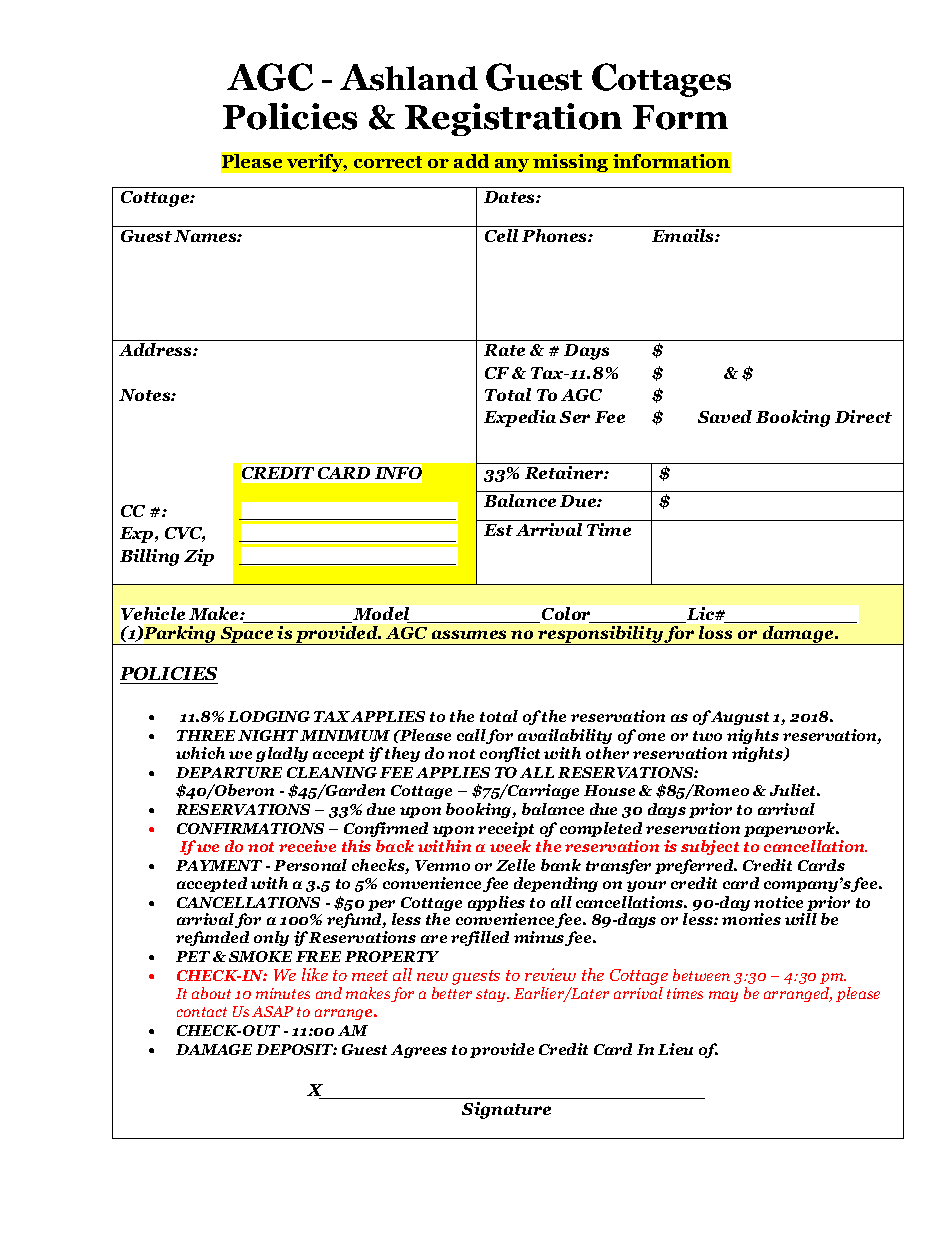  Describe the element at coordinates (513, 119) in the screenshot. I see `Registration` at that location.
